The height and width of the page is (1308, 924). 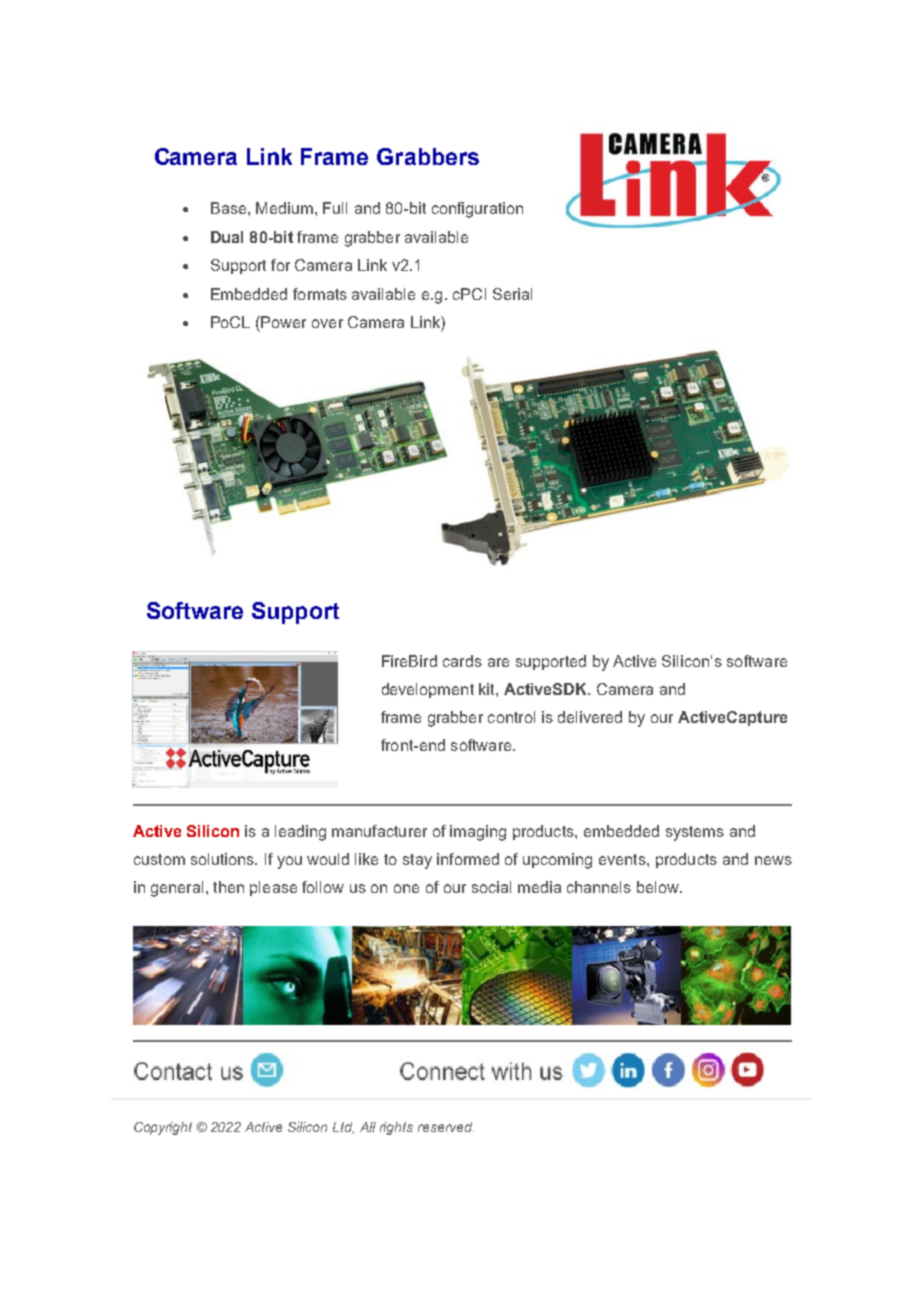 What do you see at coordinates (446, 1127) in the page?
I see `reserved` at bounding box center [446, 1127].
